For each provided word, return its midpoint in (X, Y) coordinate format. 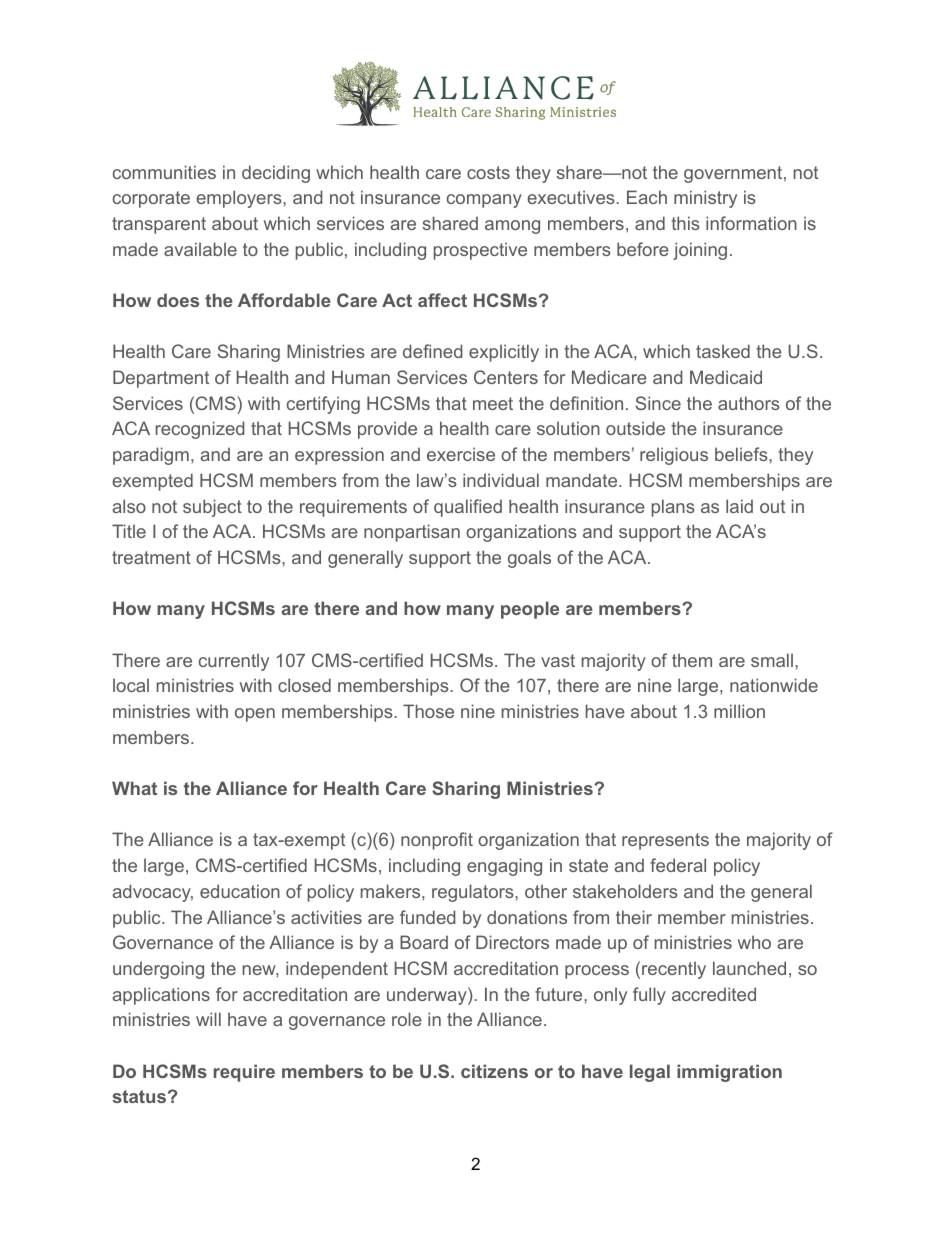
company (484, 201)
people (530, 610)
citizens (494, 1071)
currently (234, 662)
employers (240, 199)
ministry (705, 199)
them (692, 660)
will (208, 1019)
